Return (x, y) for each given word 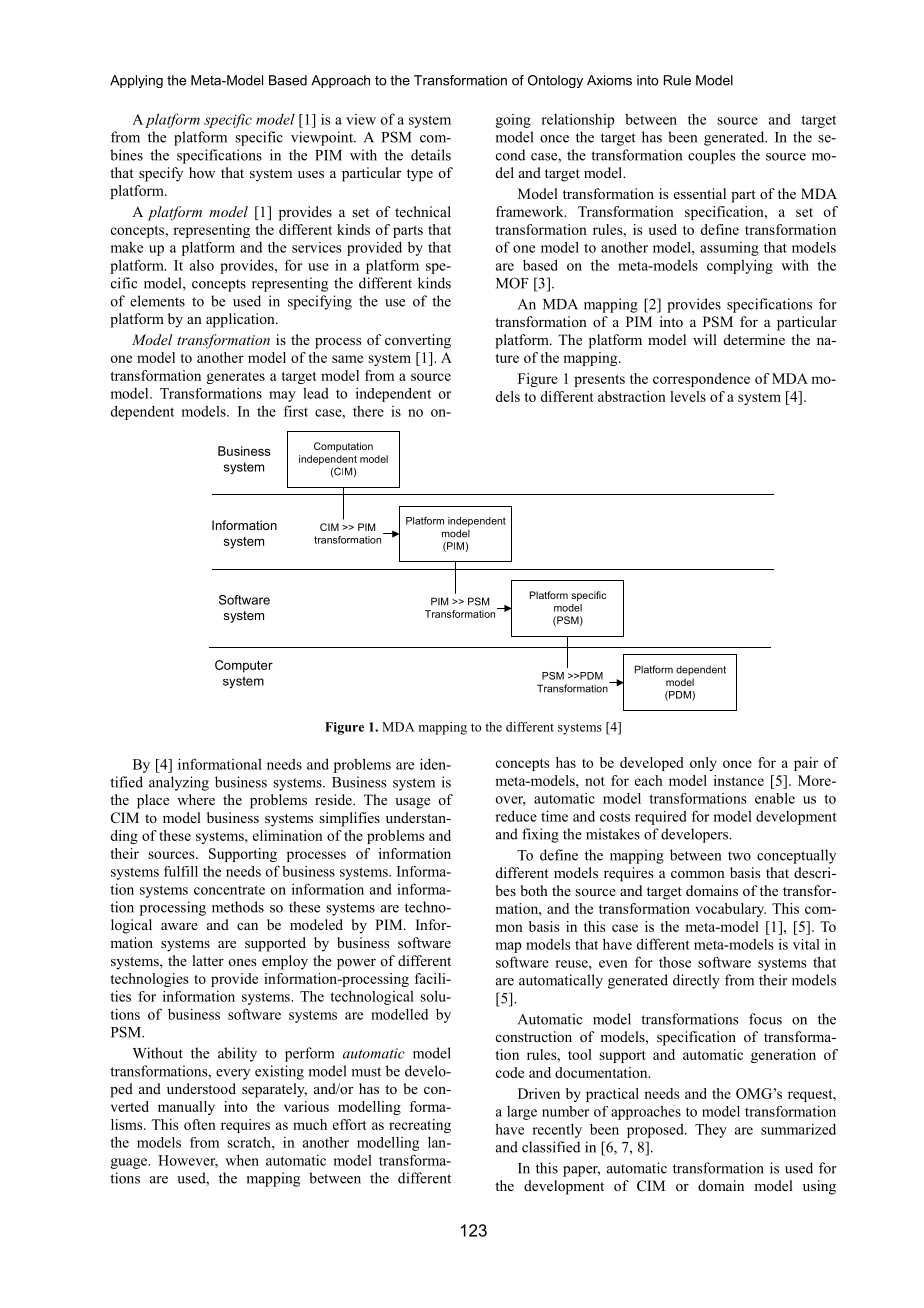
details (431, 155)
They (711, 1130)
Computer (244, 666)
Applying (136, 81)
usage (412, 803)
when (242, 1160)
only (703, 764)
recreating (420, 1126)
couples (712, 156)
